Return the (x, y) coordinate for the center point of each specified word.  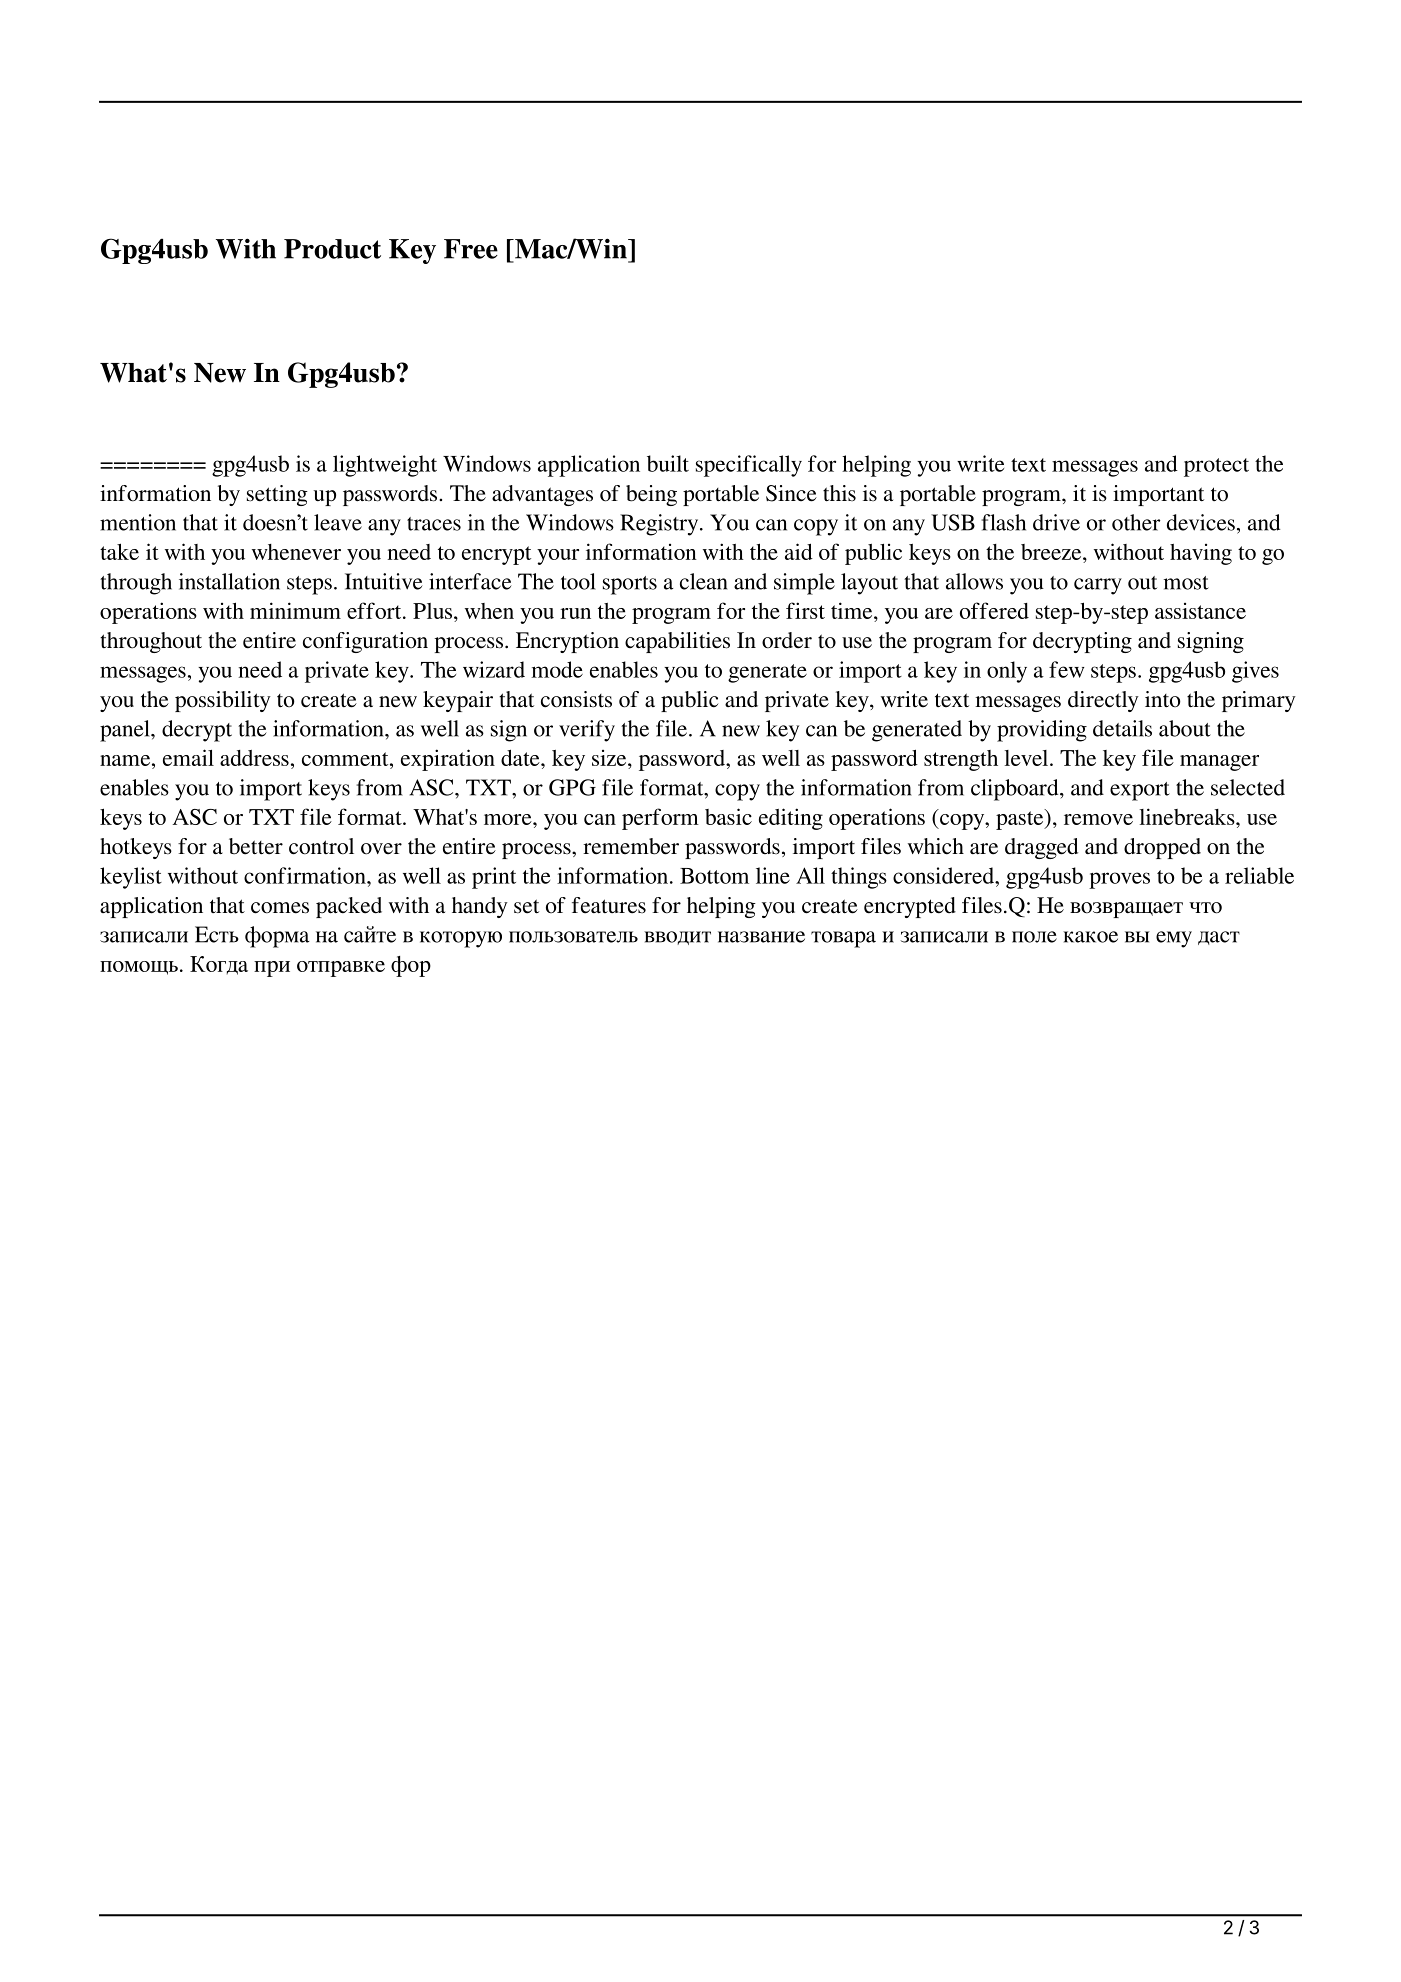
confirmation (306, 875)
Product (332, 249)
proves (1119, 880)
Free (471, 249)
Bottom (714, 876)
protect (1216, 467)
